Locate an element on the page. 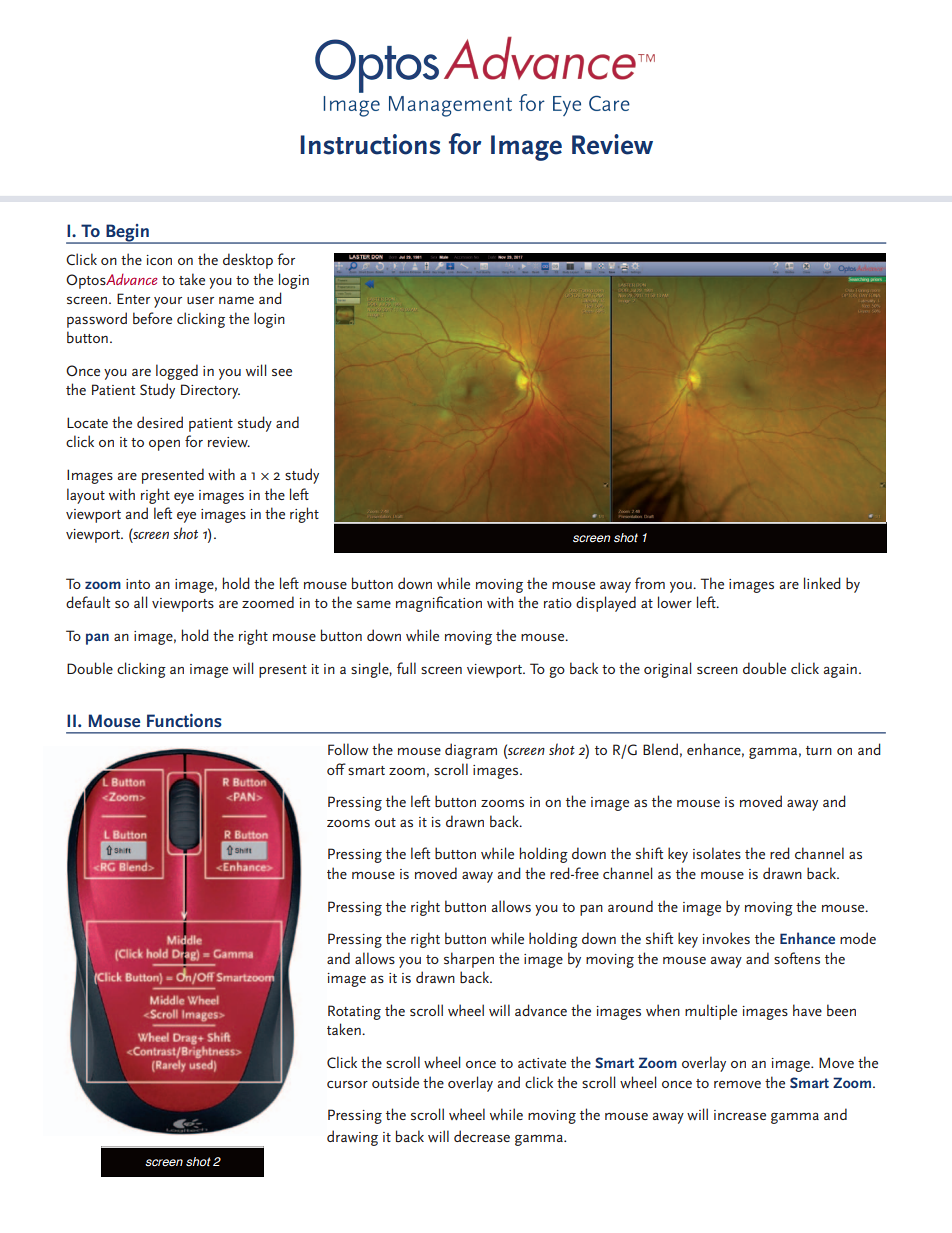 The height and width of the document is (1233, 952). open is located at coordinates (164, 445).
